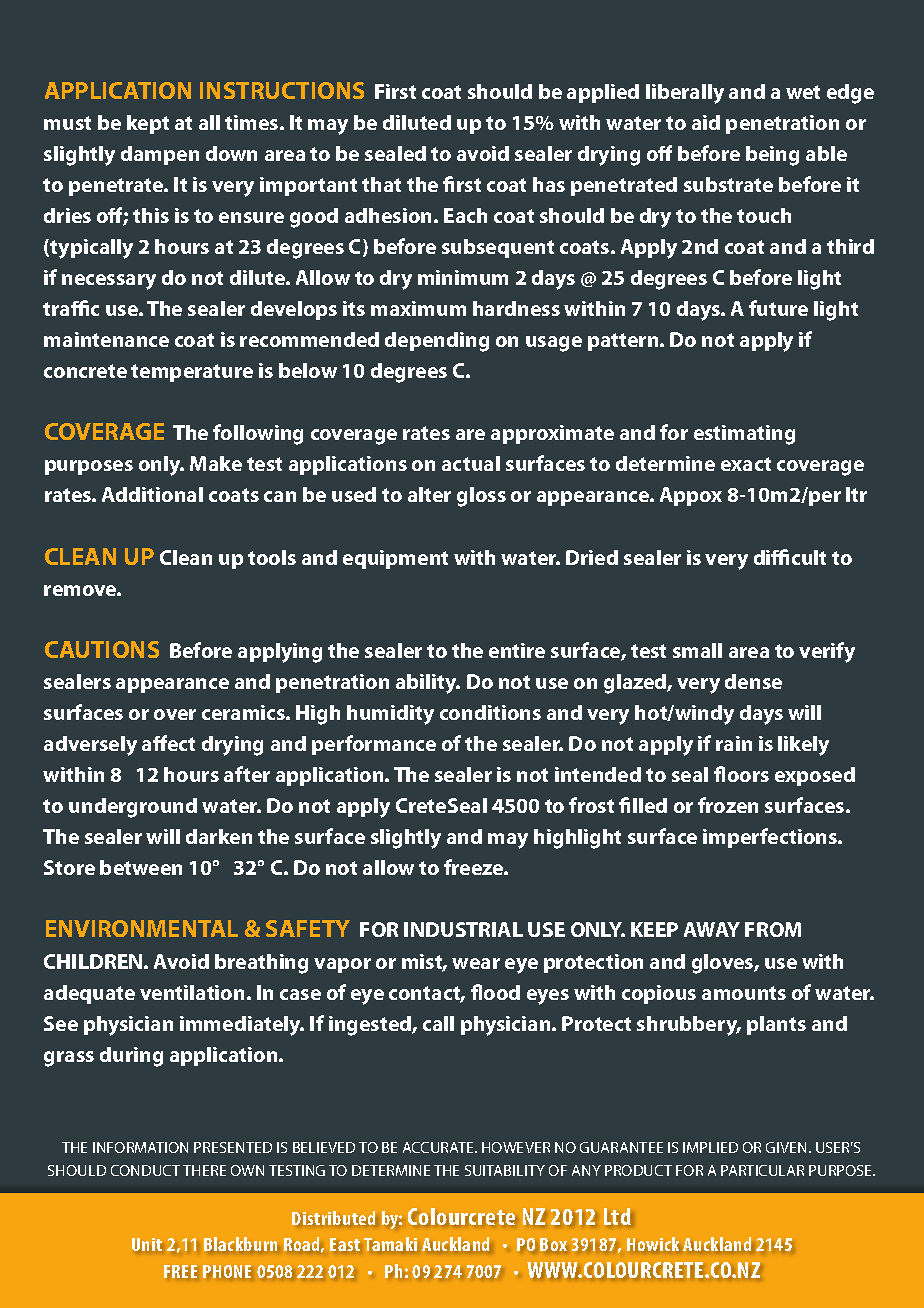  What do you see at coordinates (147, 1244) in the image?
I see `Unit` at bounding box center [147, 1244].
